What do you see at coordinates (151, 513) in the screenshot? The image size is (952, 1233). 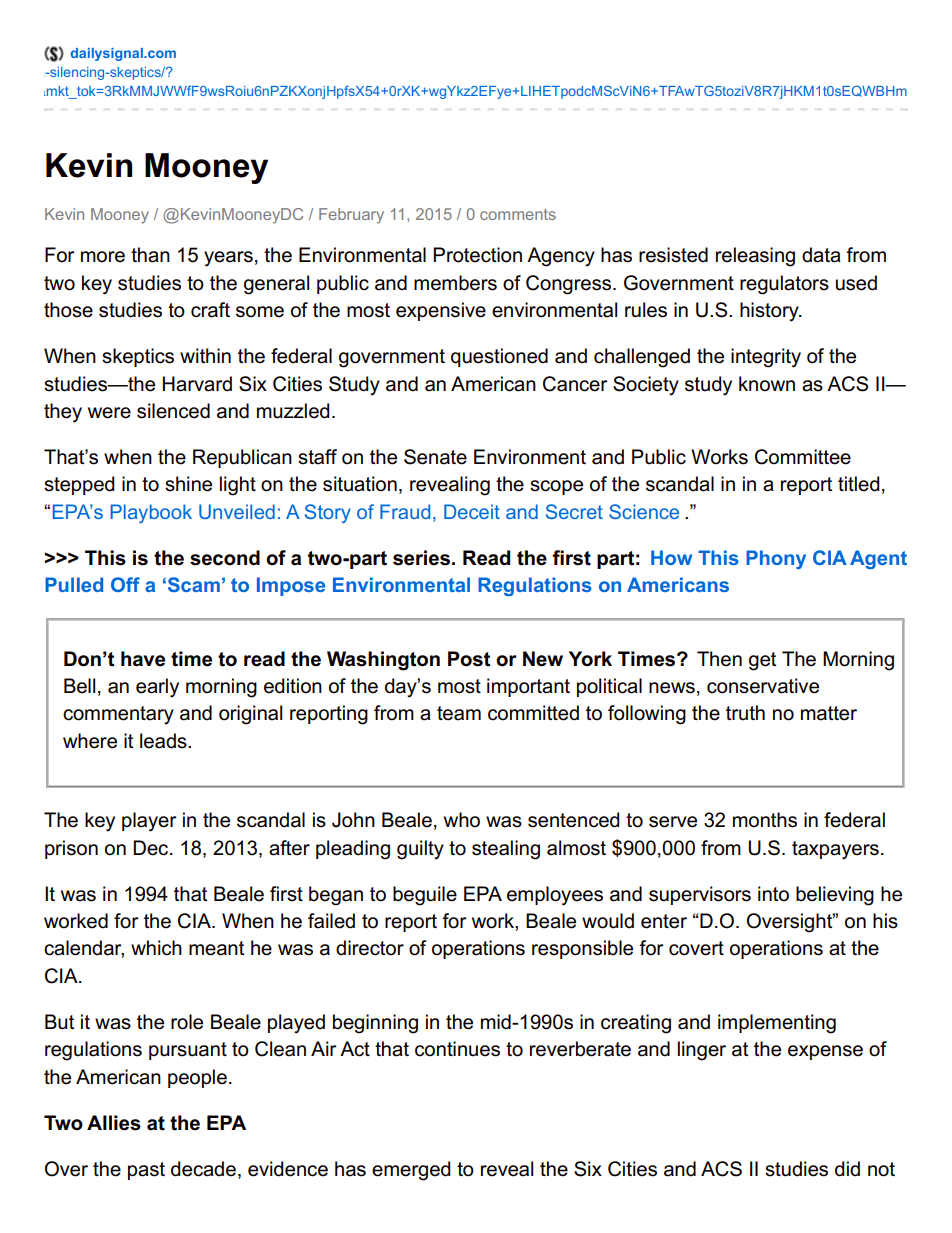 I see `Playbook` at bounding box center [151, 513].
